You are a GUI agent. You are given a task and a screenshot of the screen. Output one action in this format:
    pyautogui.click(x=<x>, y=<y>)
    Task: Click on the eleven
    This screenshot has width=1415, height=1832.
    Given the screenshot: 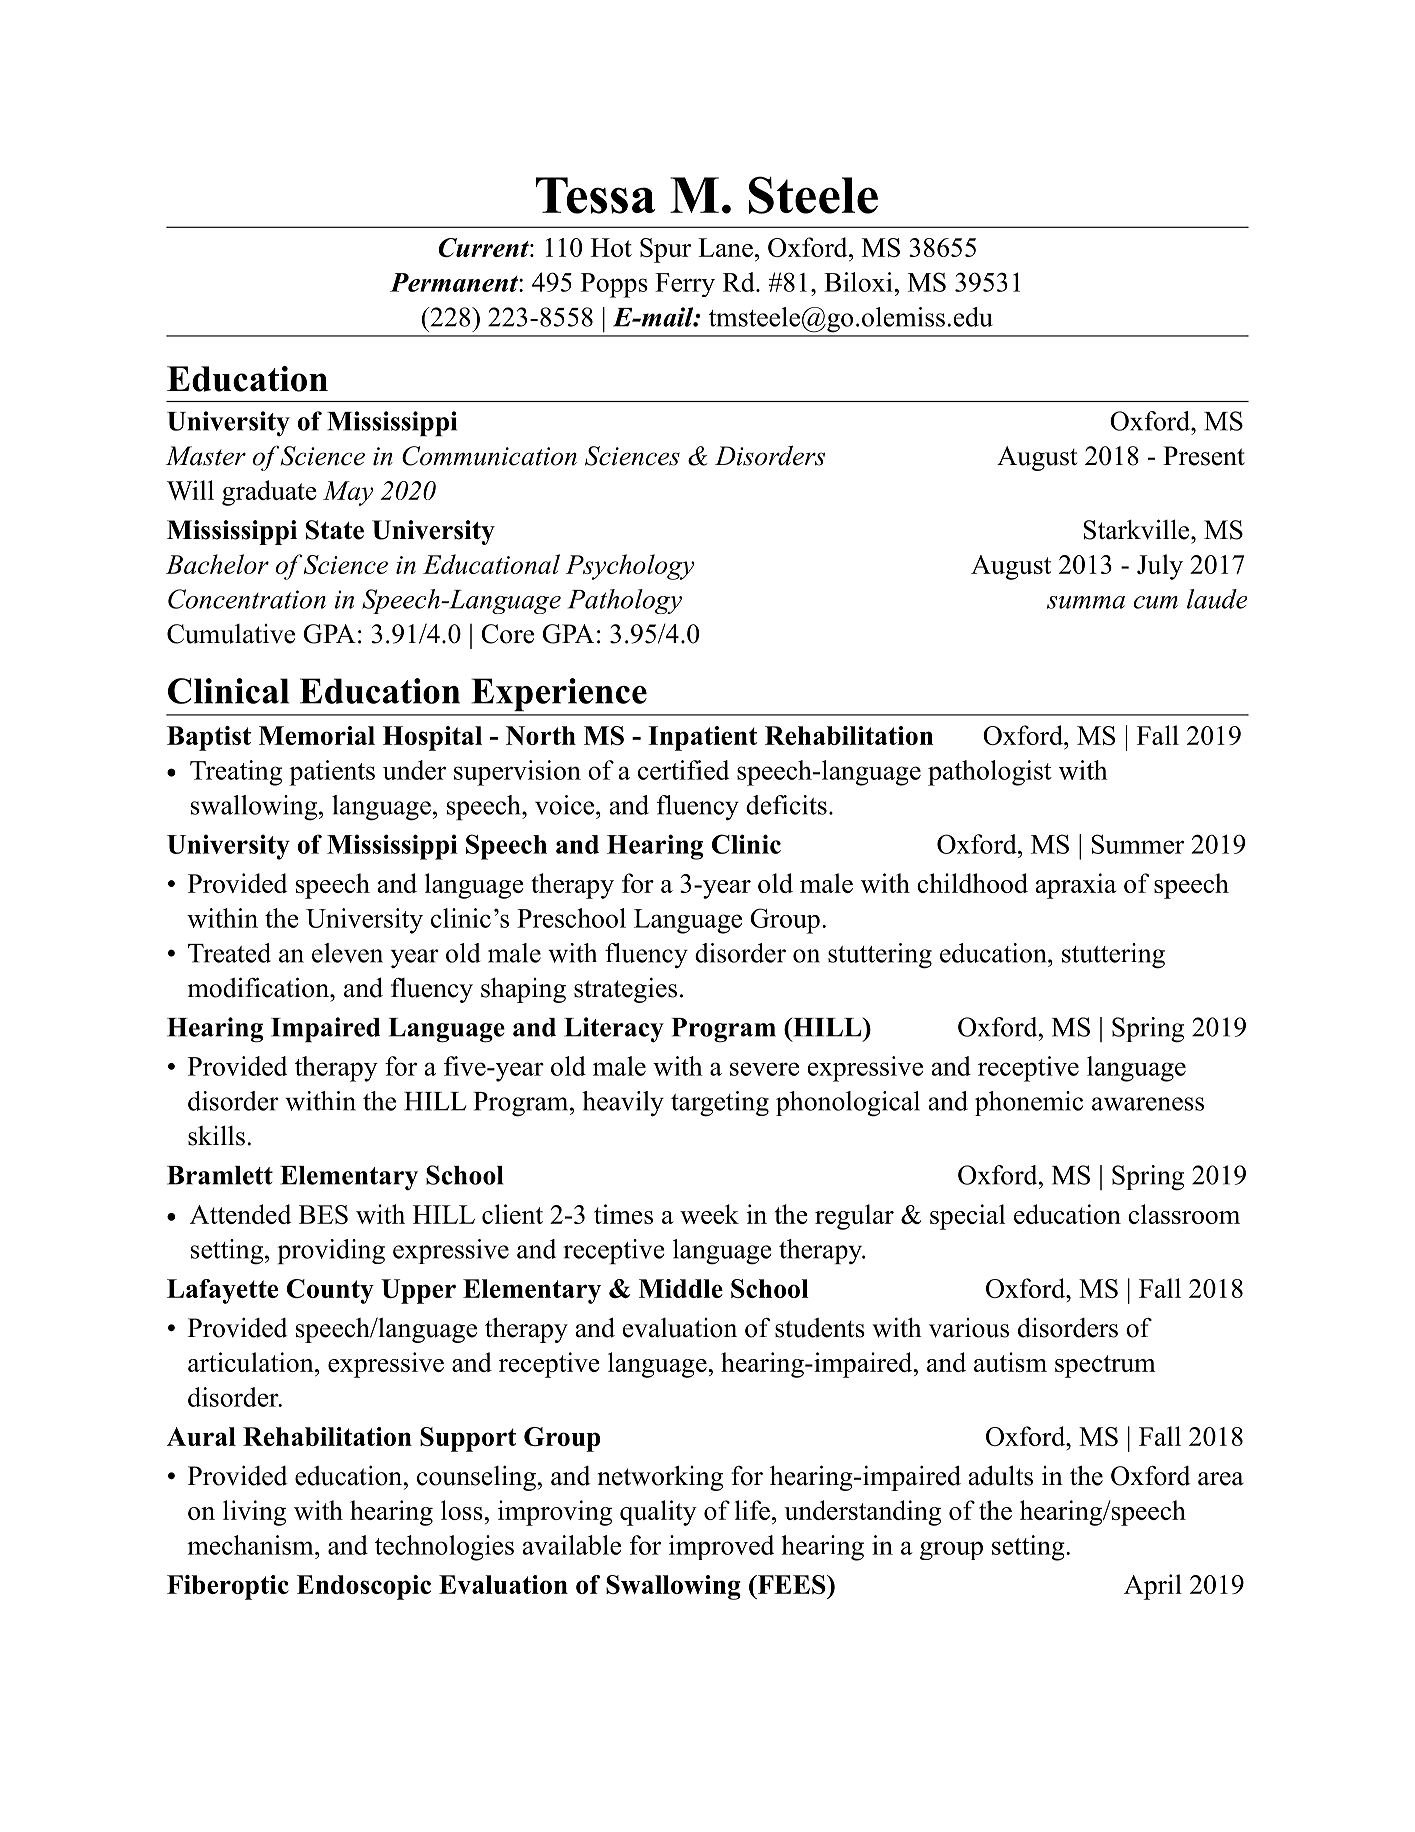 What is the action you would take?
    pyautogui.click(x=347, y=953)
